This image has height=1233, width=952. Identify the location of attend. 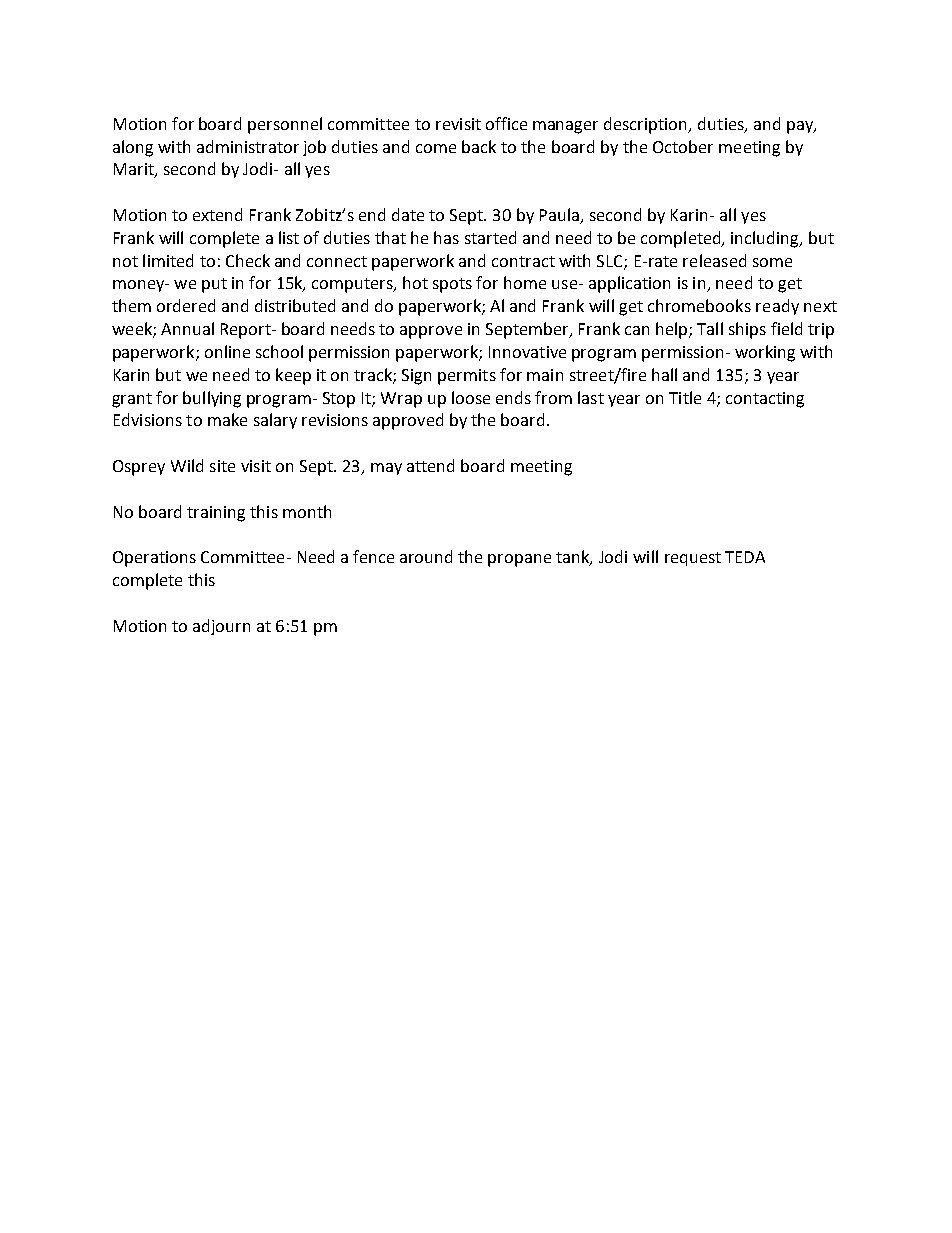
(430, 465).
